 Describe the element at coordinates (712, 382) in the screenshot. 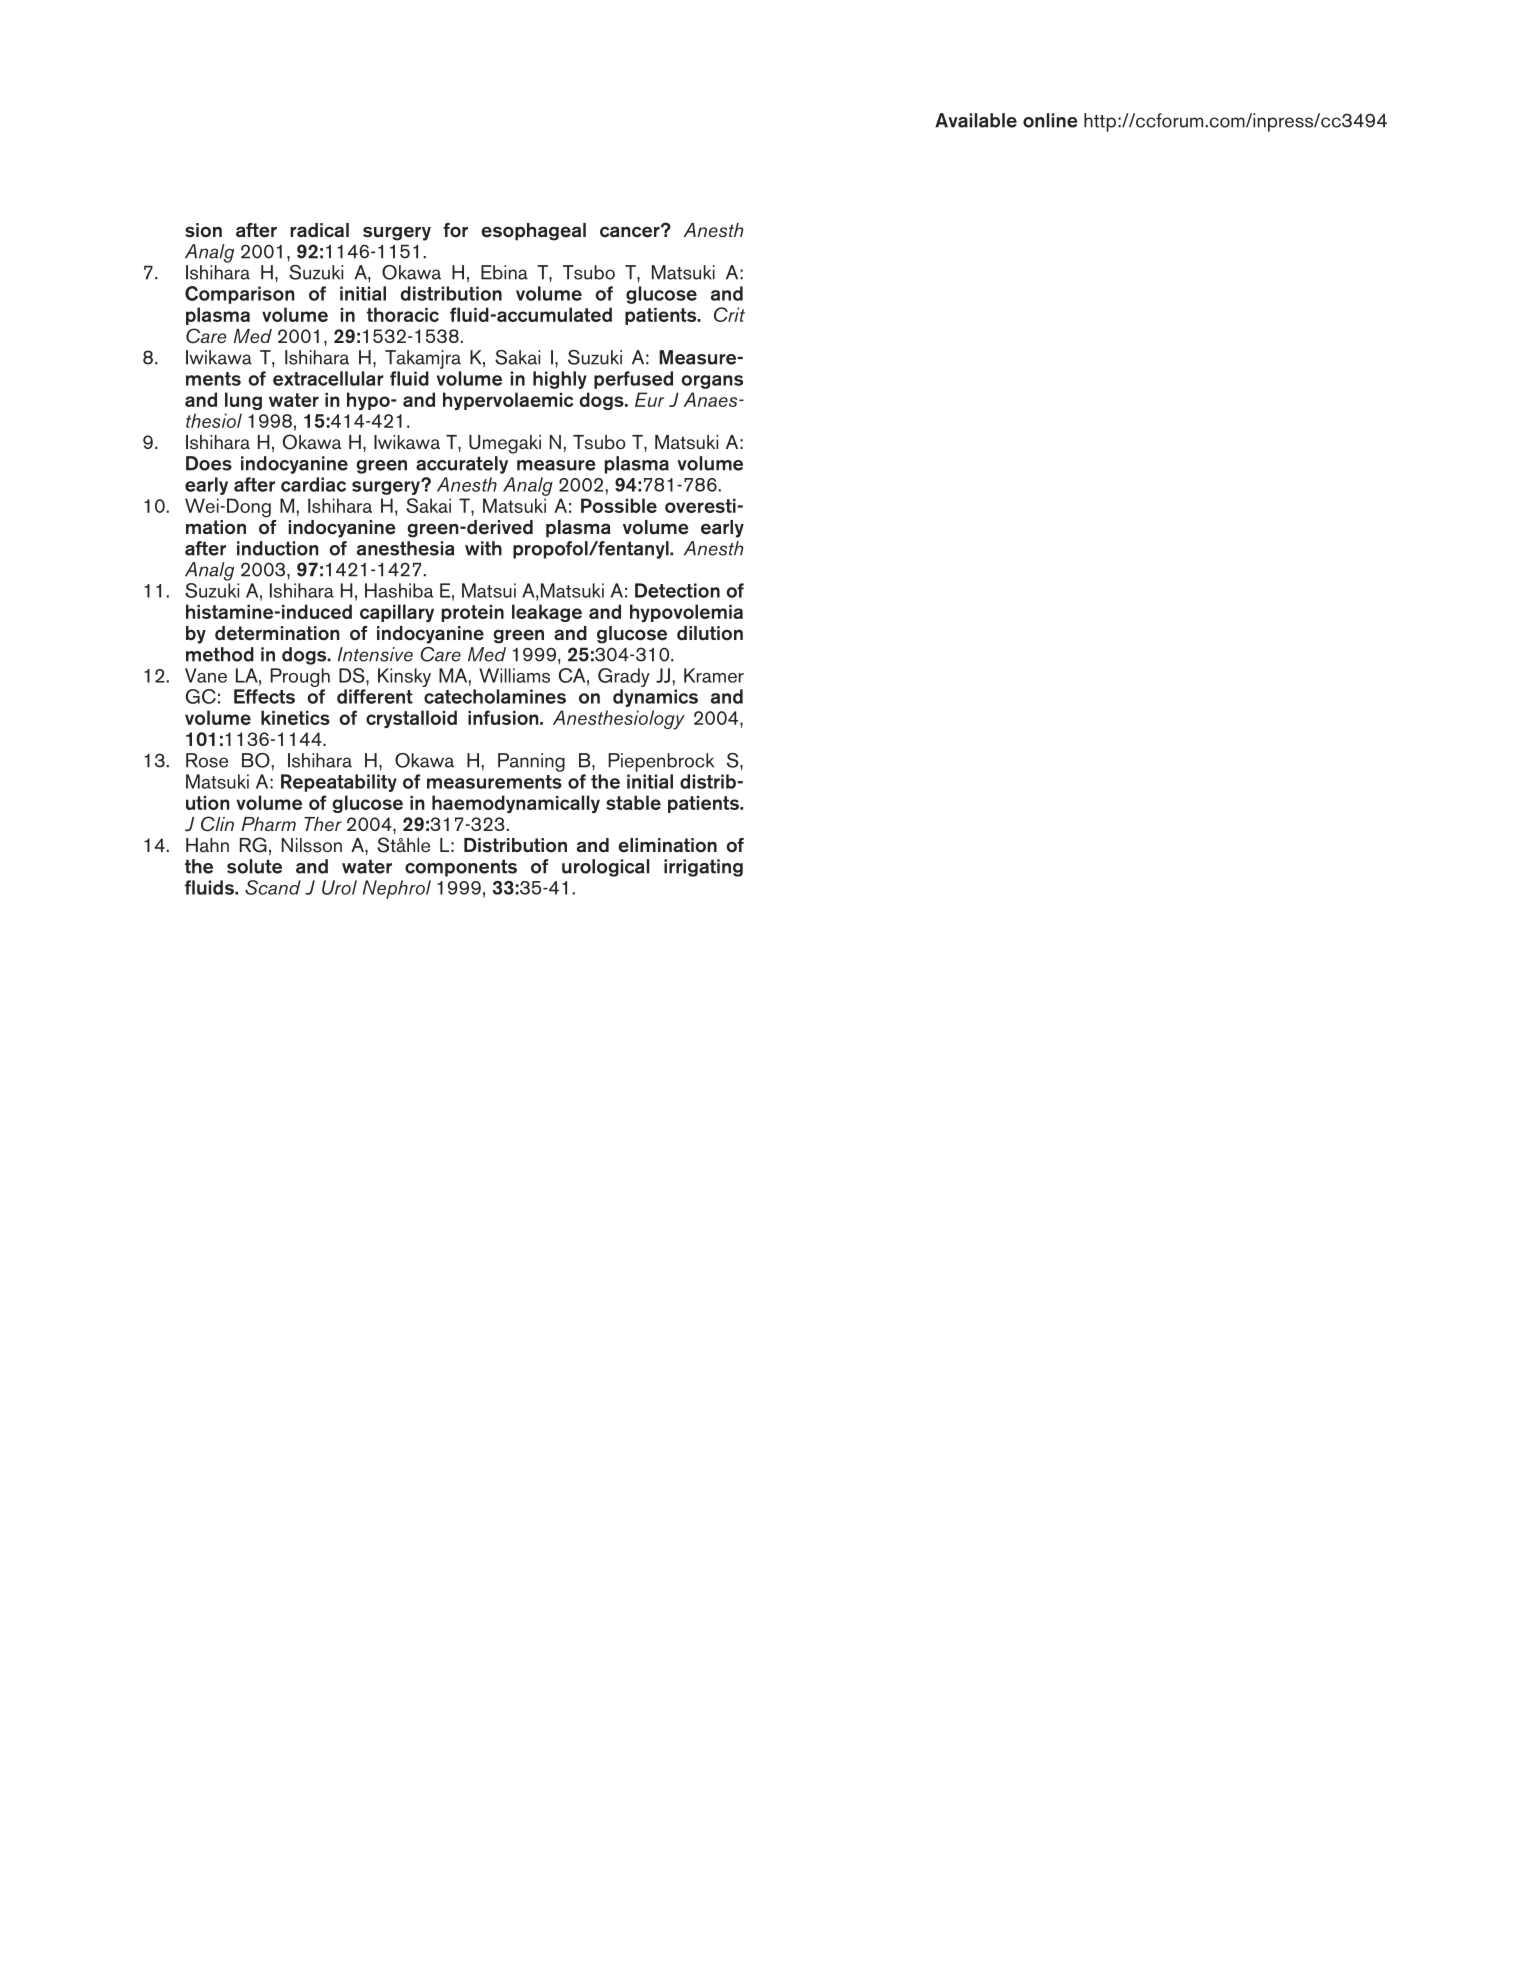

I see `organs` at that location.
